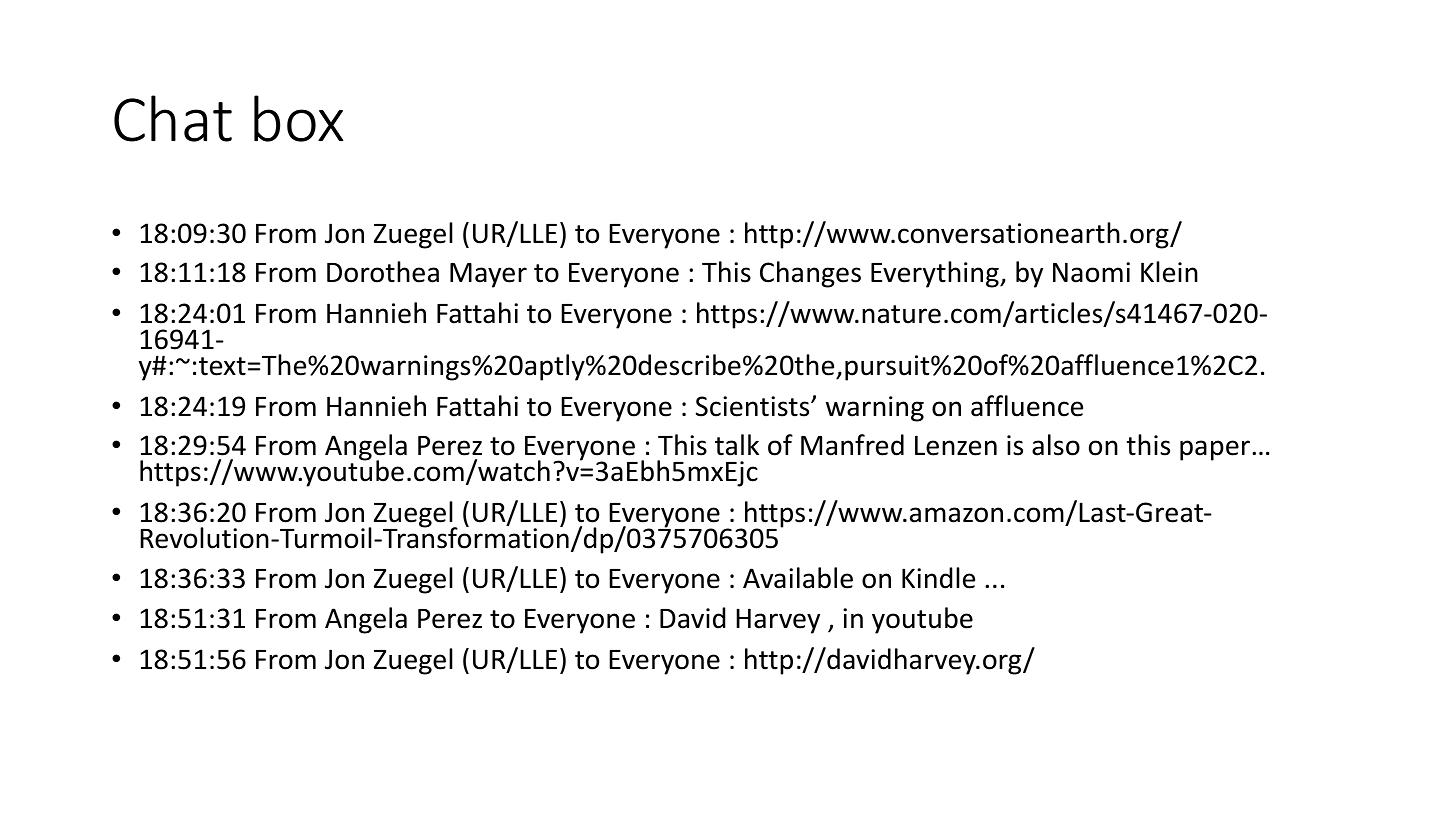  I want to click on Naomi, so click(1091, 272).
